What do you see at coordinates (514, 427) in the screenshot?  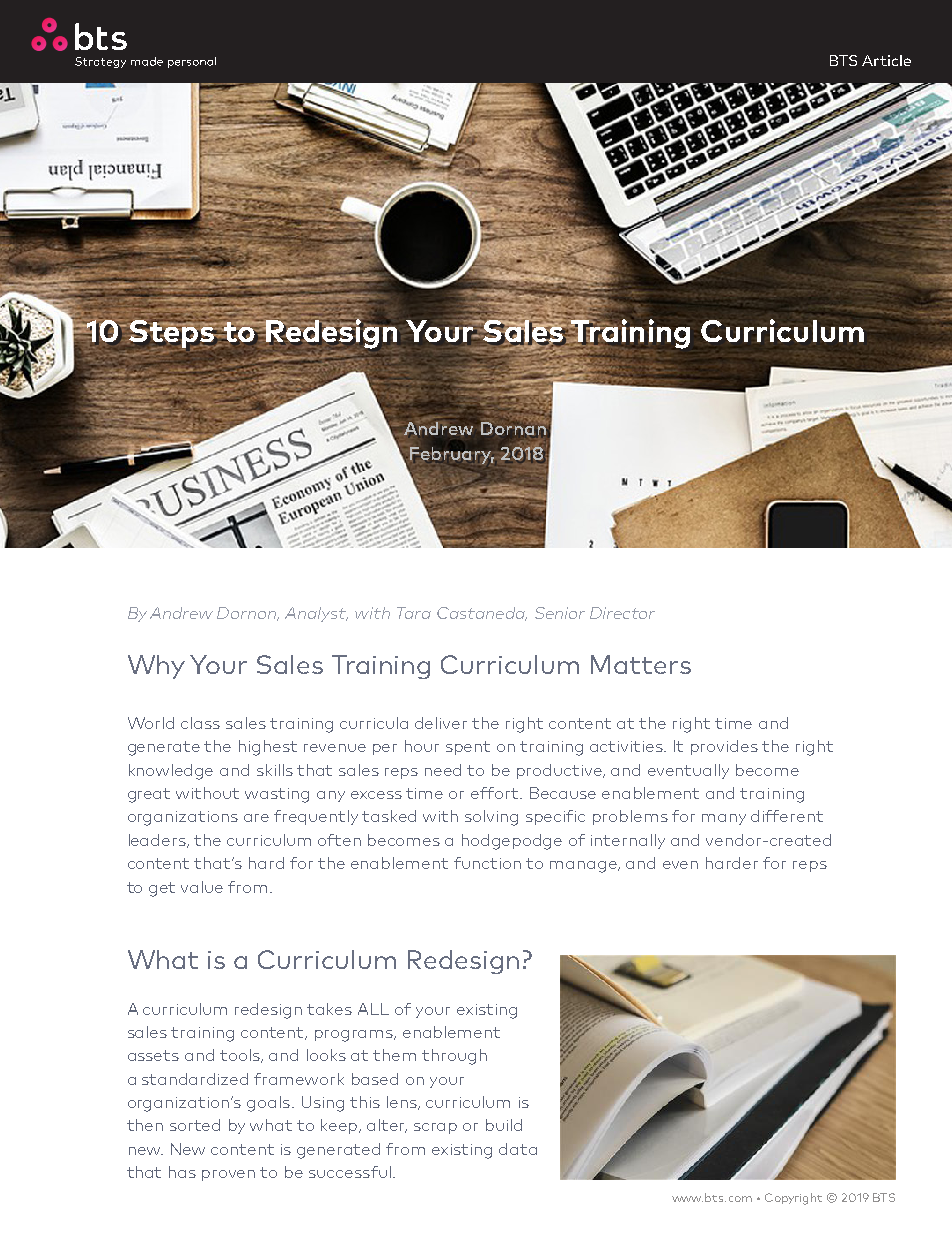 I see `Dornan` at bounding box center [514, 427].
